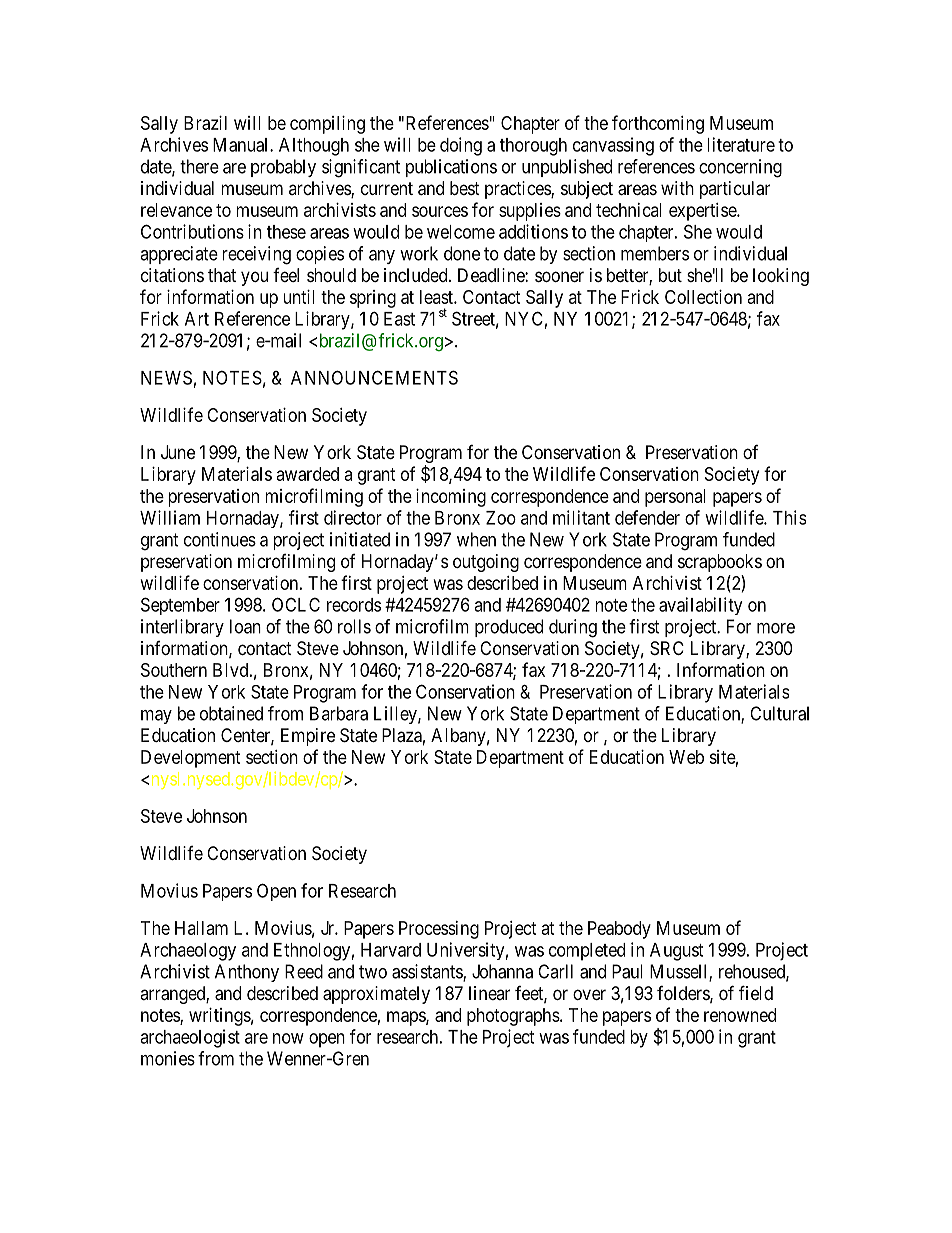 Image resolution: width=952 pixels, height=1233 pixels. Describe the element at coordinates (700, 606) in the page. I see `availability` at that location.
